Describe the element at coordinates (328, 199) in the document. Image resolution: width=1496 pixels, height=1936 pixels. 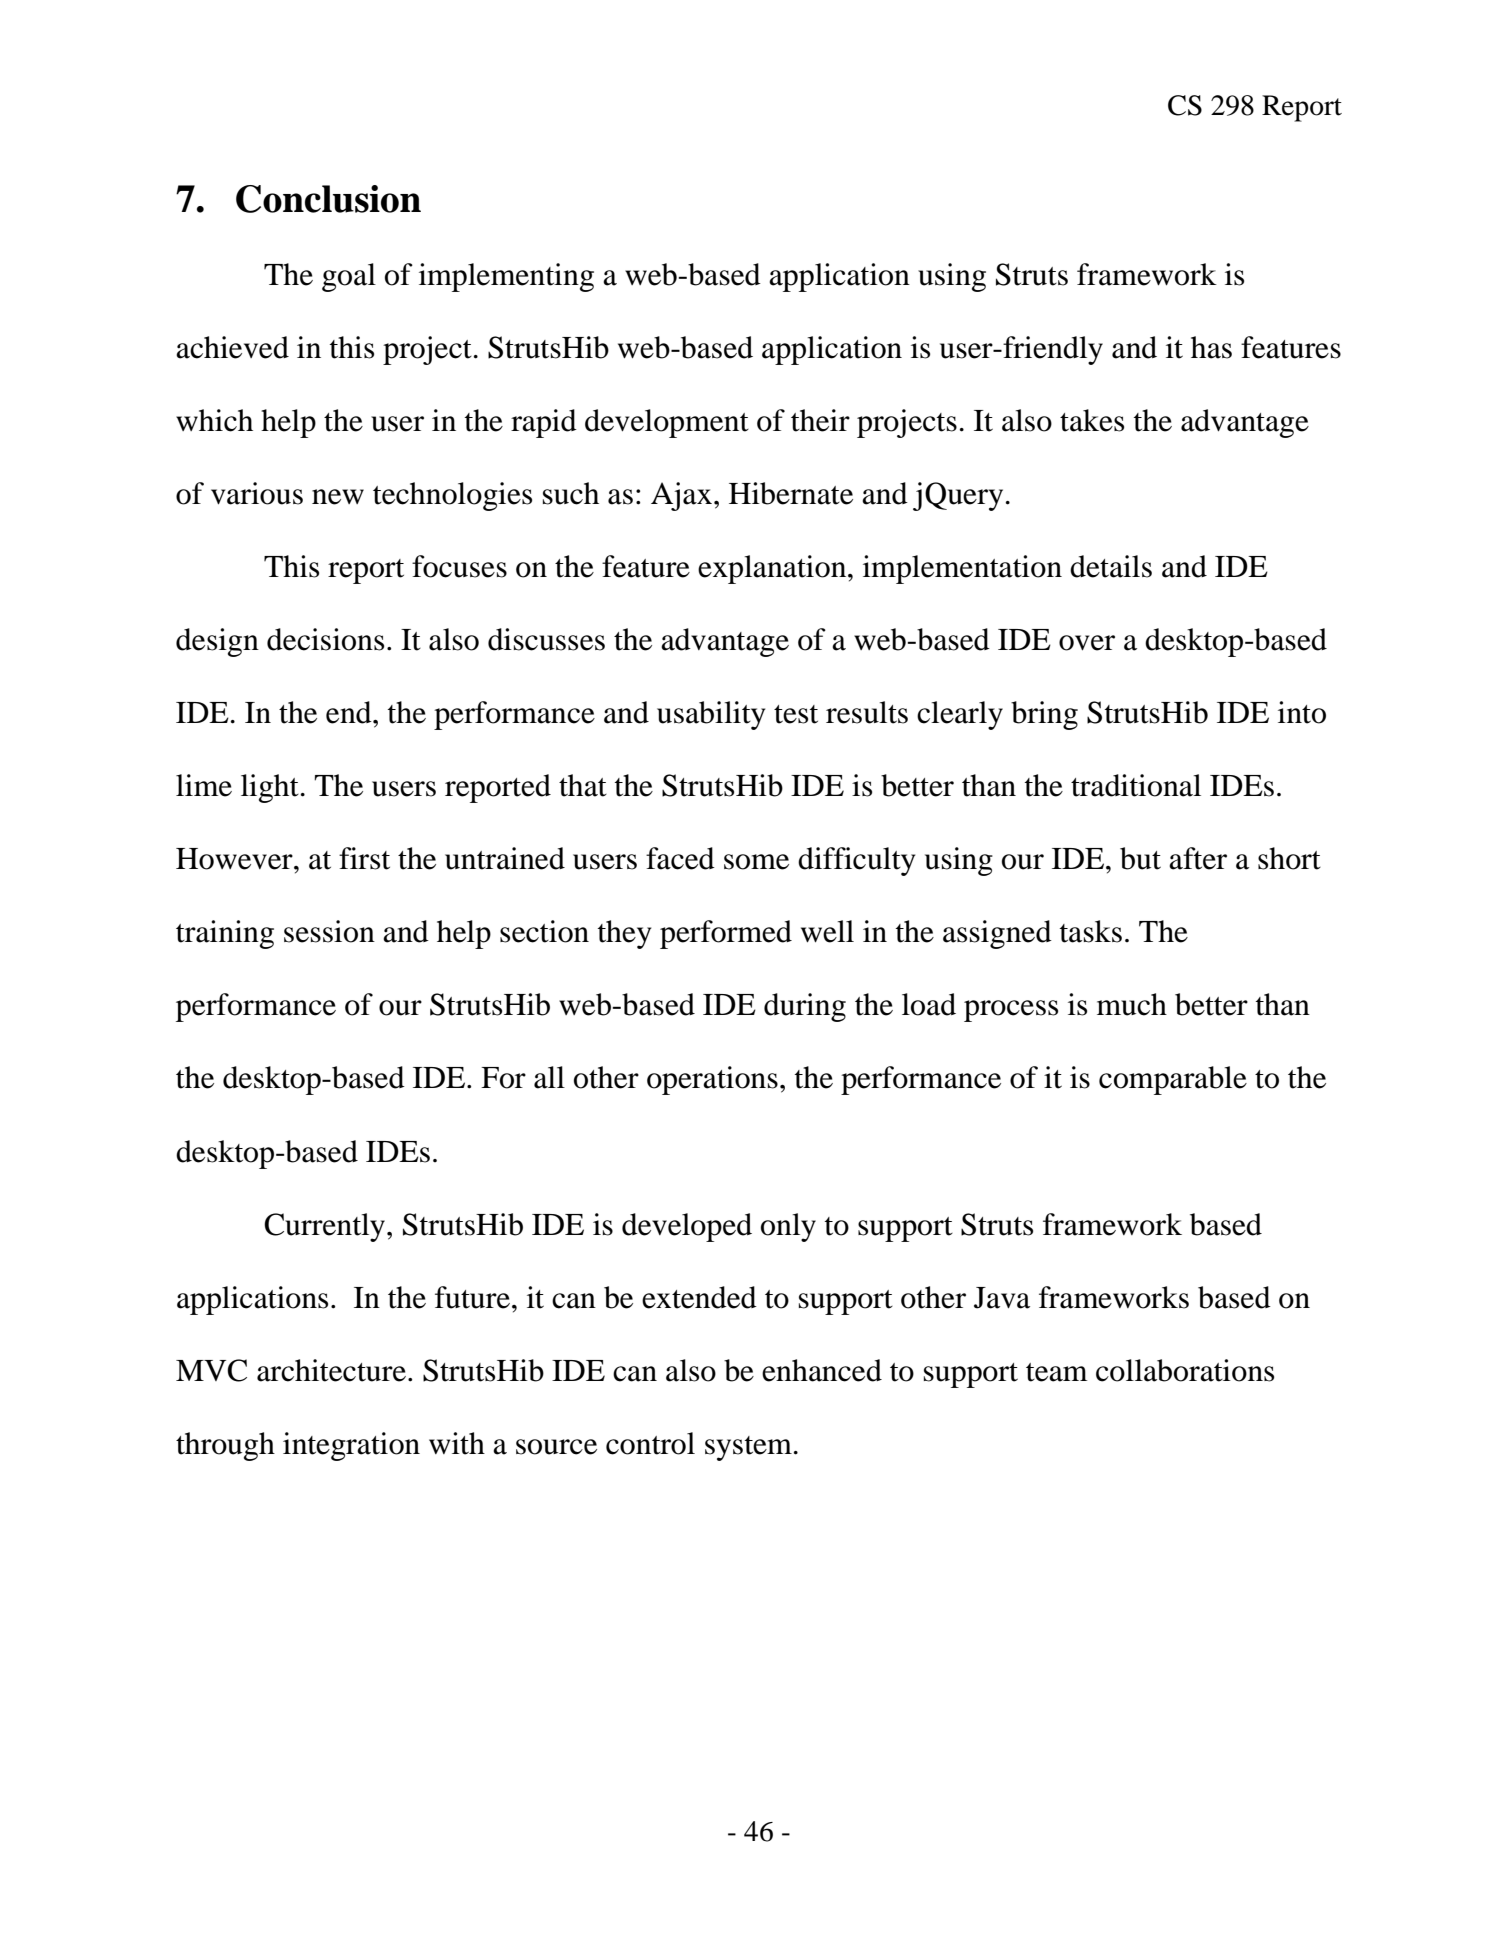
I see `Conclusion` at that location.
